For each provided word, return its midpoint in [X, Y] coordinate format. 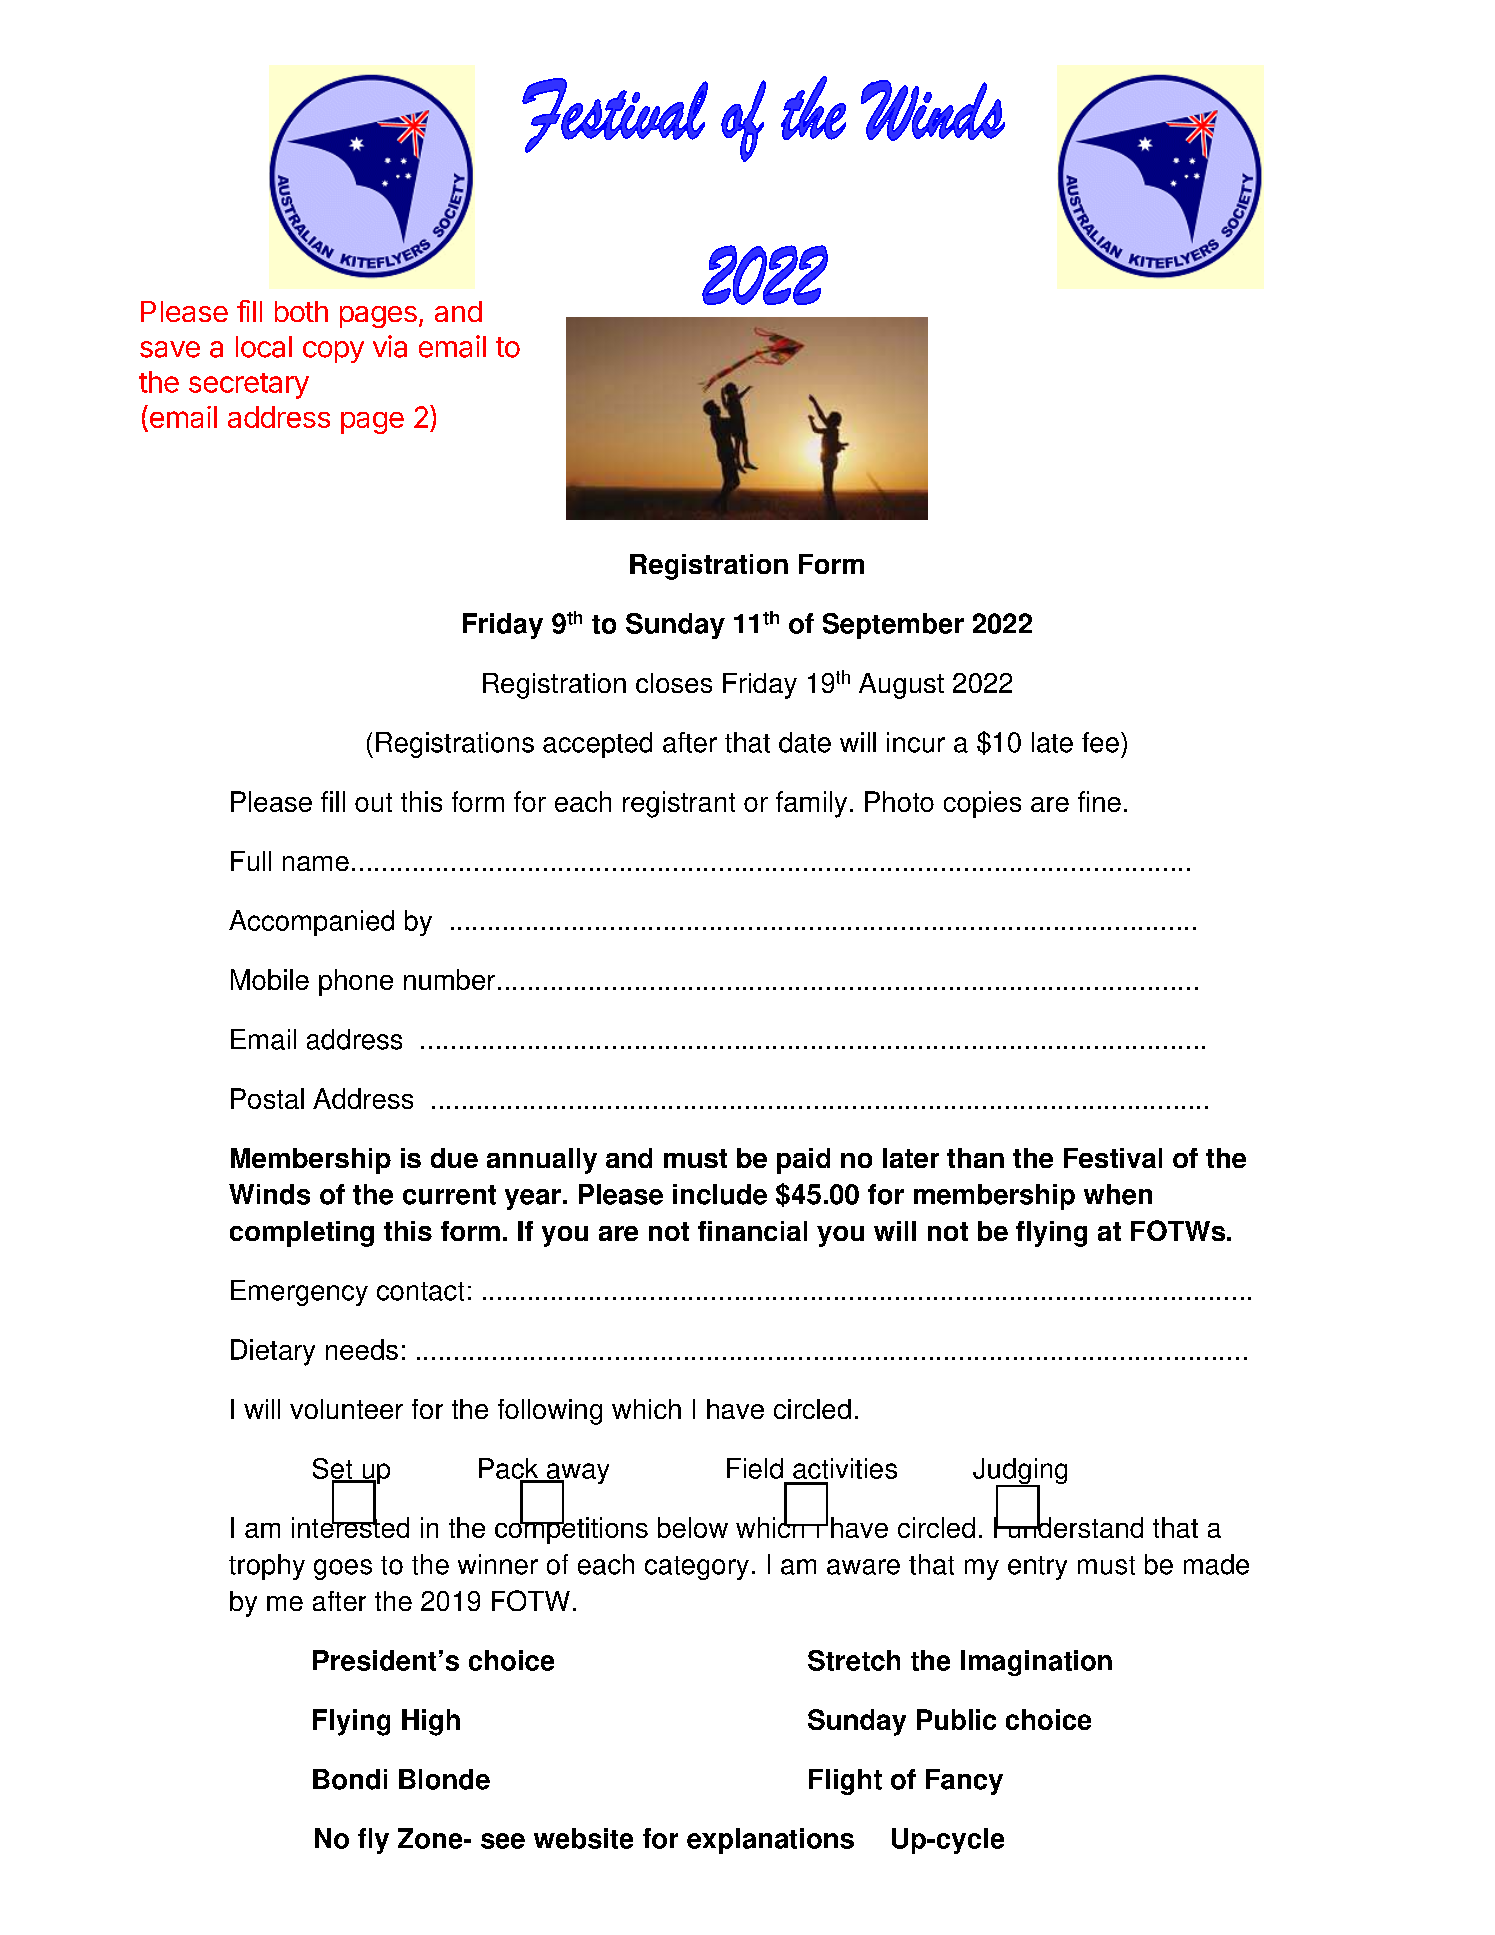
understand [1074, 1526]
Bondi [350, 1779]
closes [674, 683]
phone [356, 982]
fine [1099, 801]
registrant [679, 804]
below [693, 1527]
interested [350, 1526]
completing [302, 1234]
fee [1100, 742]
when [1118, 1194]
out [373, 802]
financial [752, 1231]
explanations [770, 1841]
